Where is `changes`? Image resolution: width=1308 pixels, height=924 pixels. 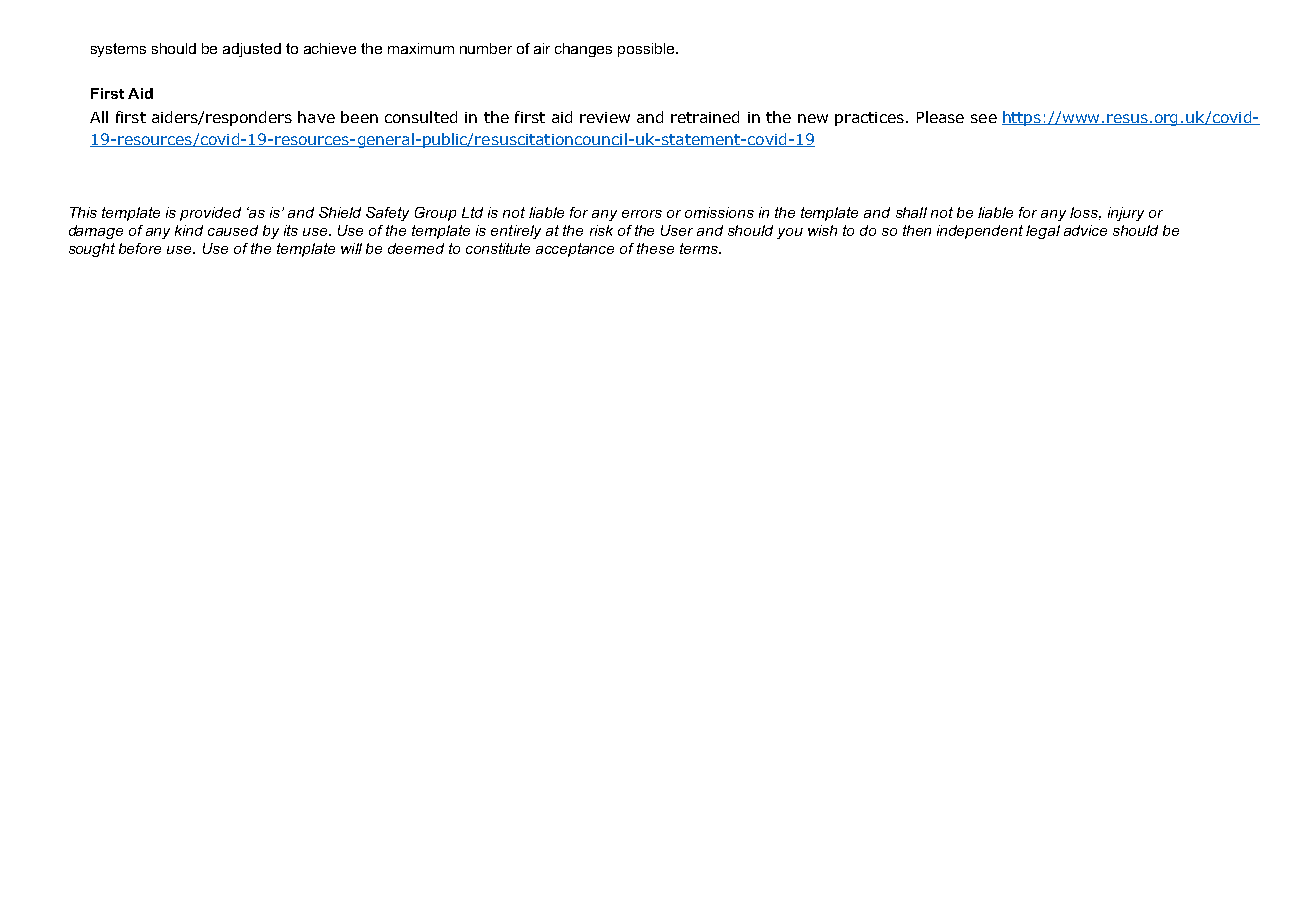 changes is located at coordinates (583, 50).
